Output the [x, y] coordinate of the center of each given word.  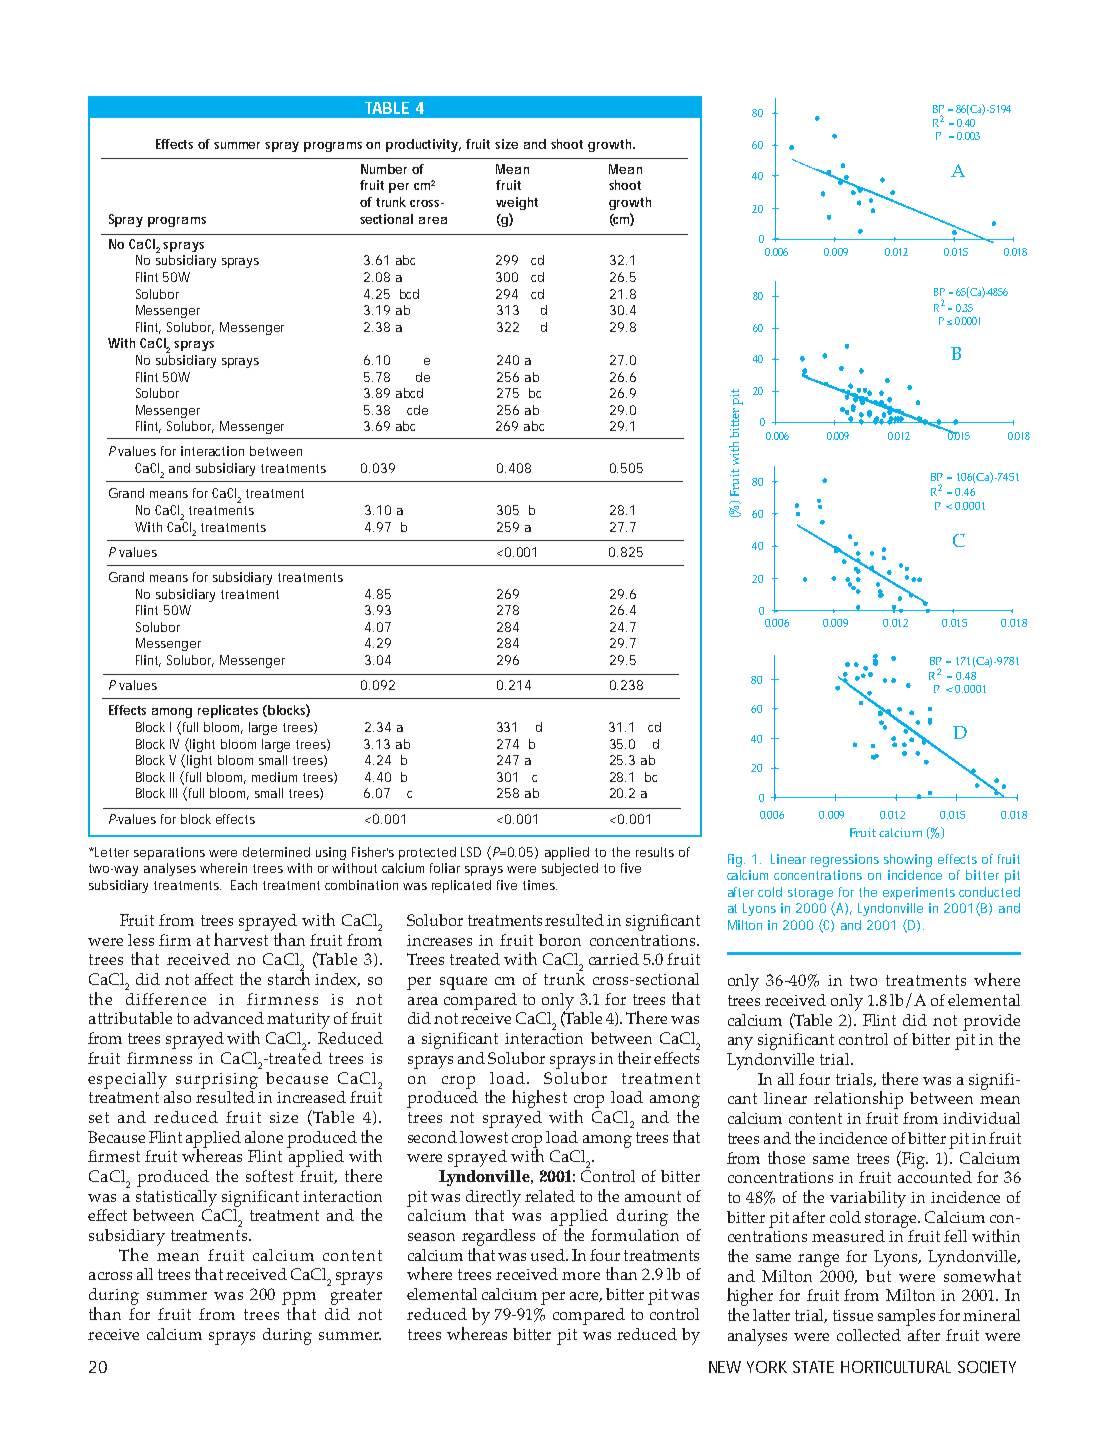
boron [560, 940]
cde [417, 410]
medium [274, 777]
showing [908, 860]
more [581, 1276]
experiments [919, 893]
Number [384, 169]
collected [869, 1335]
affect [214, 979]
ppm [299, 1298]
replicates [228, 711]
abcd [409, 393]
